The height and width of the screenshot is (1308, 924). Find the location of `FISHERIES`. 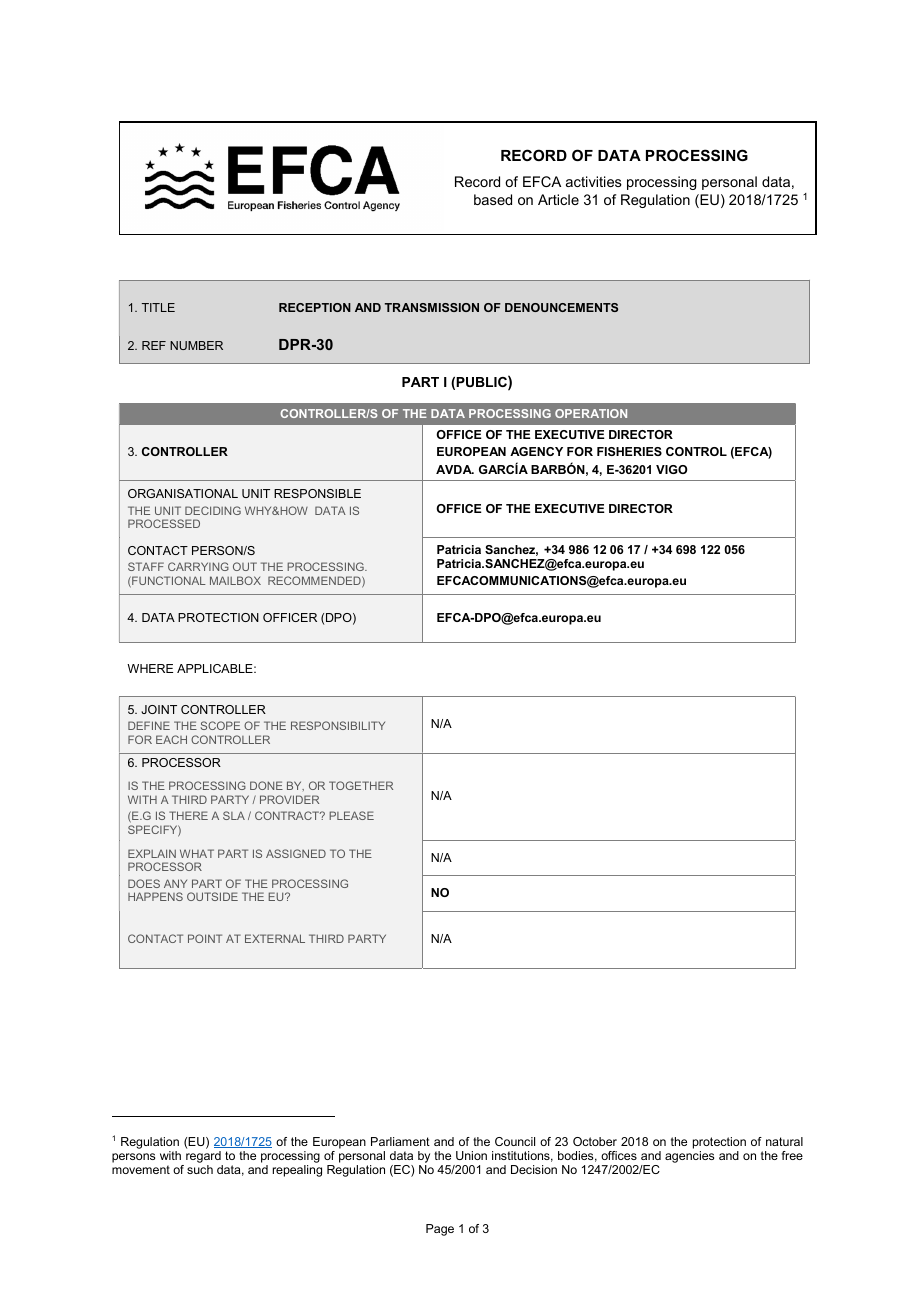

FISHERIES is located at coordinates (629, 451).
